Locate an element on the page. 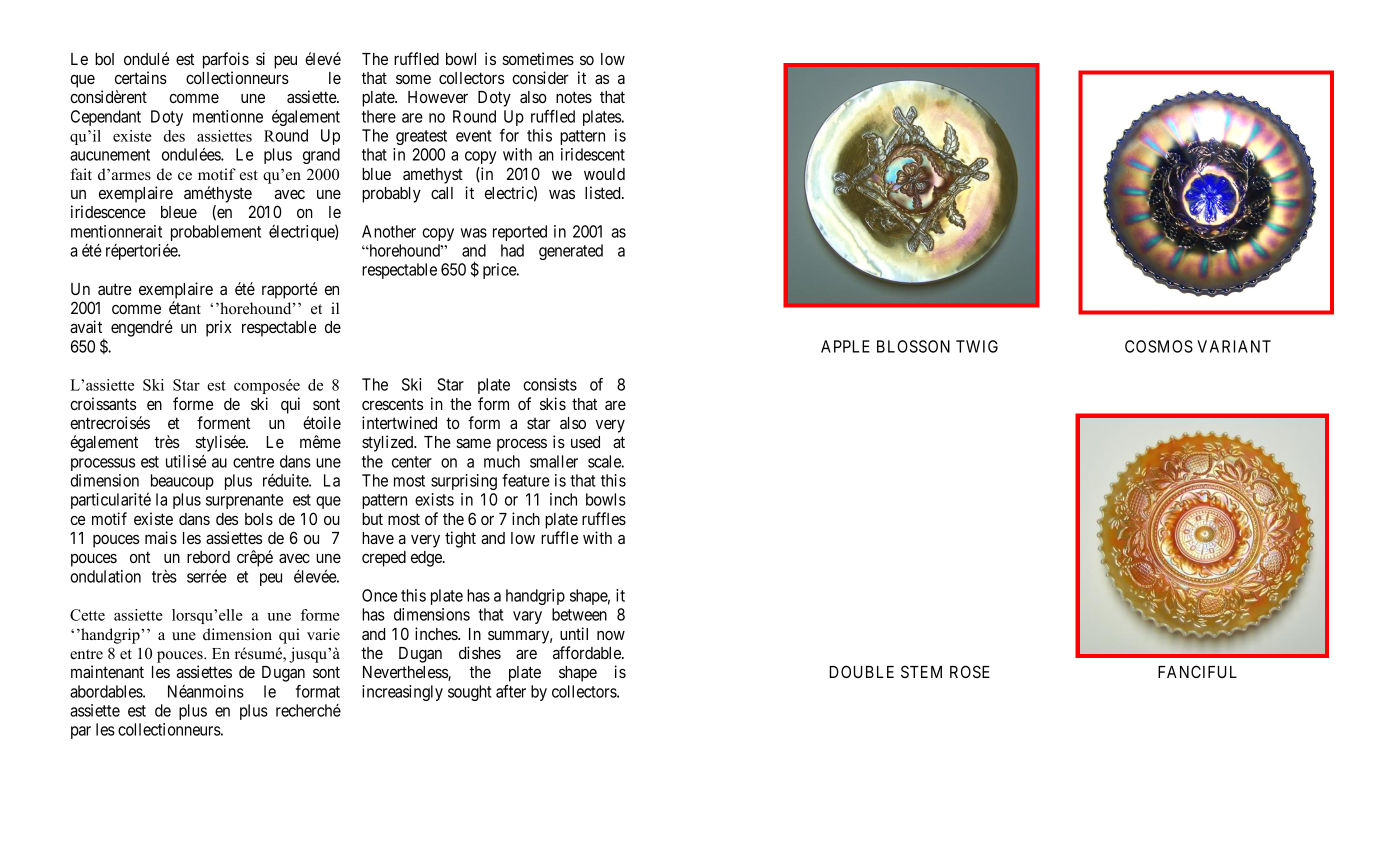  COSMOS is located at coordinates (1159, 346).
